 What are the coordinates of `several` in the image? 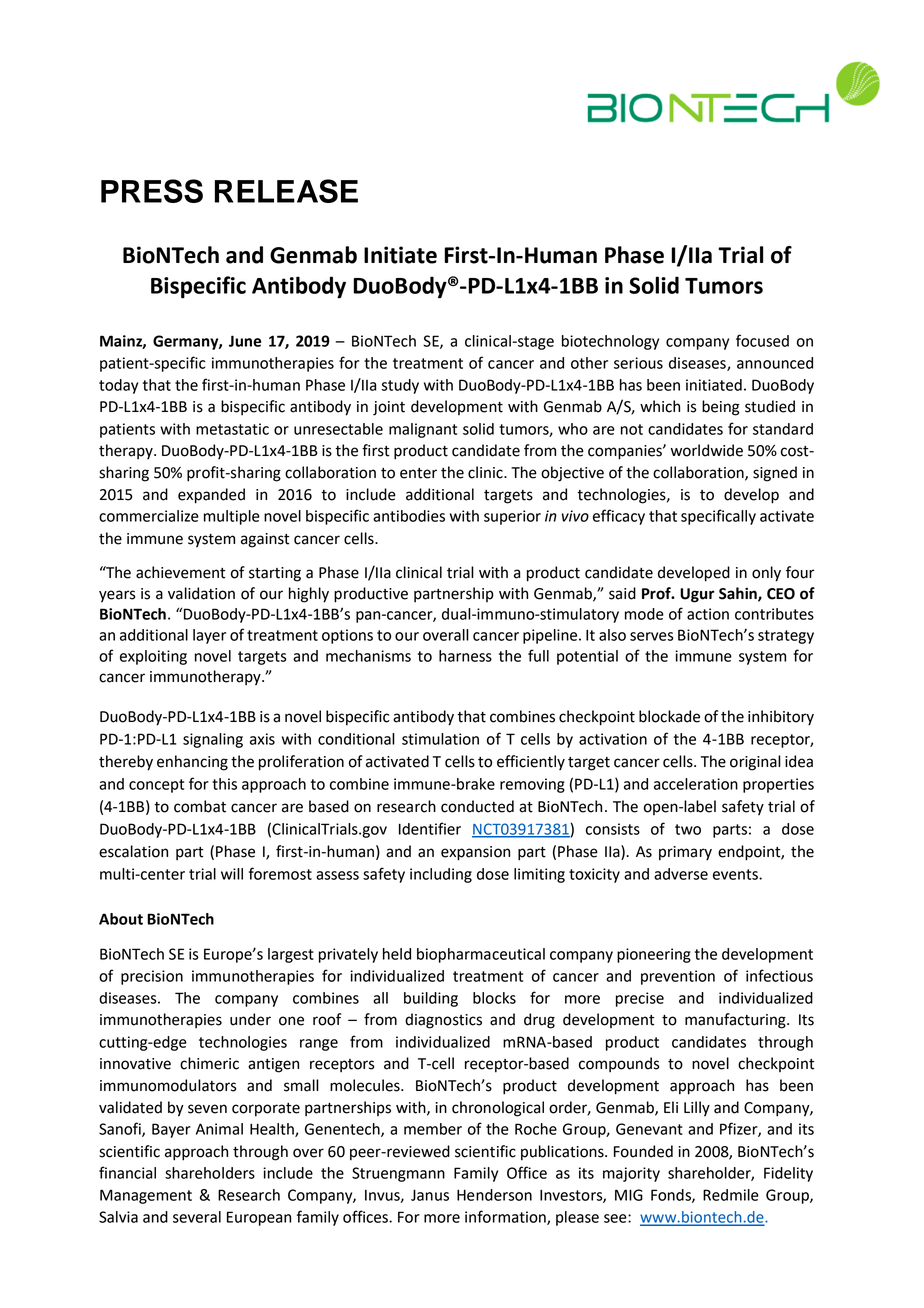 It's located at (197, 1217).
